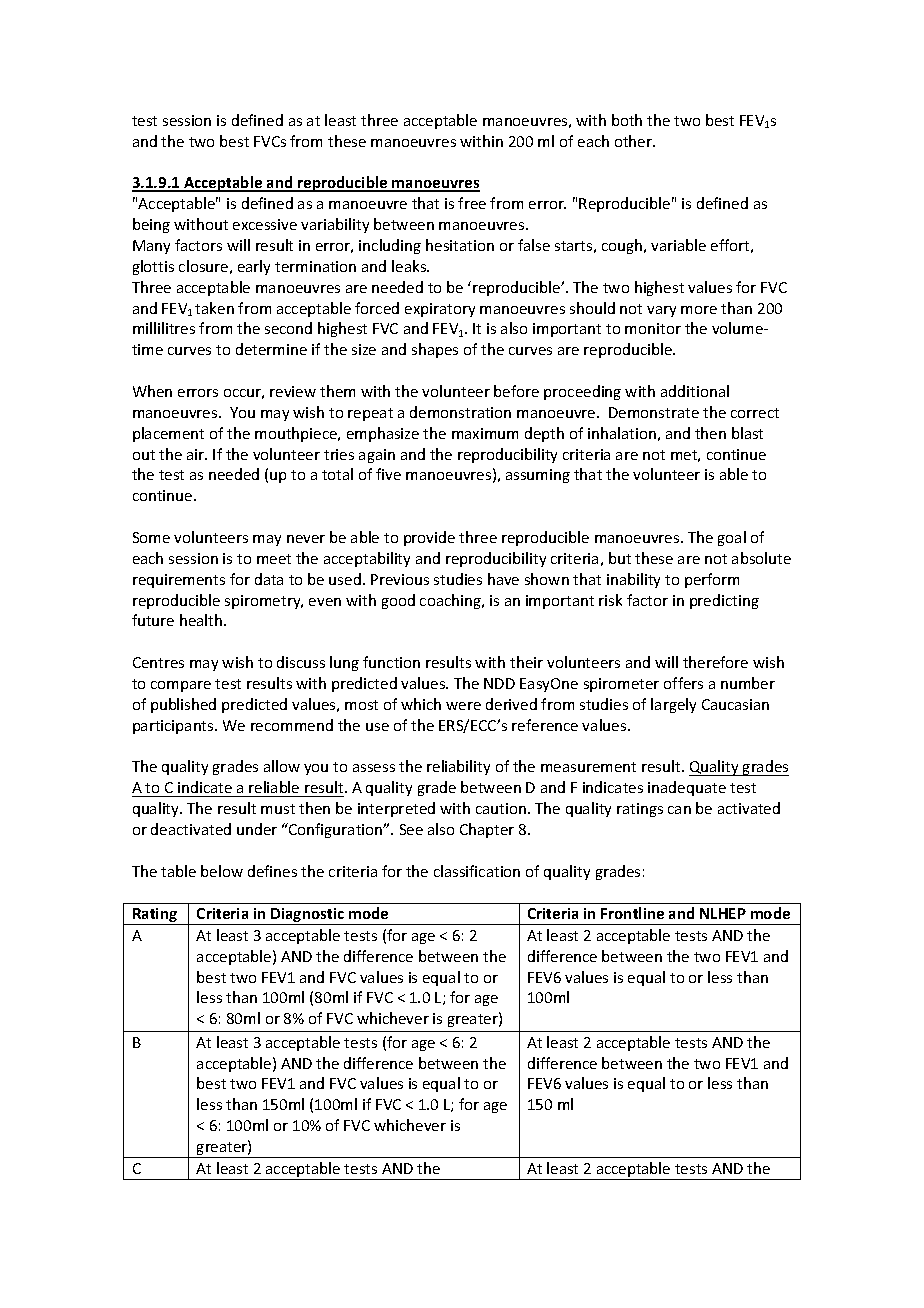 The height and width of the image is (1308, 924). What do you see at coordinates (429, 538) in the image?
I see `provide` at bounding box center [429, 538].
